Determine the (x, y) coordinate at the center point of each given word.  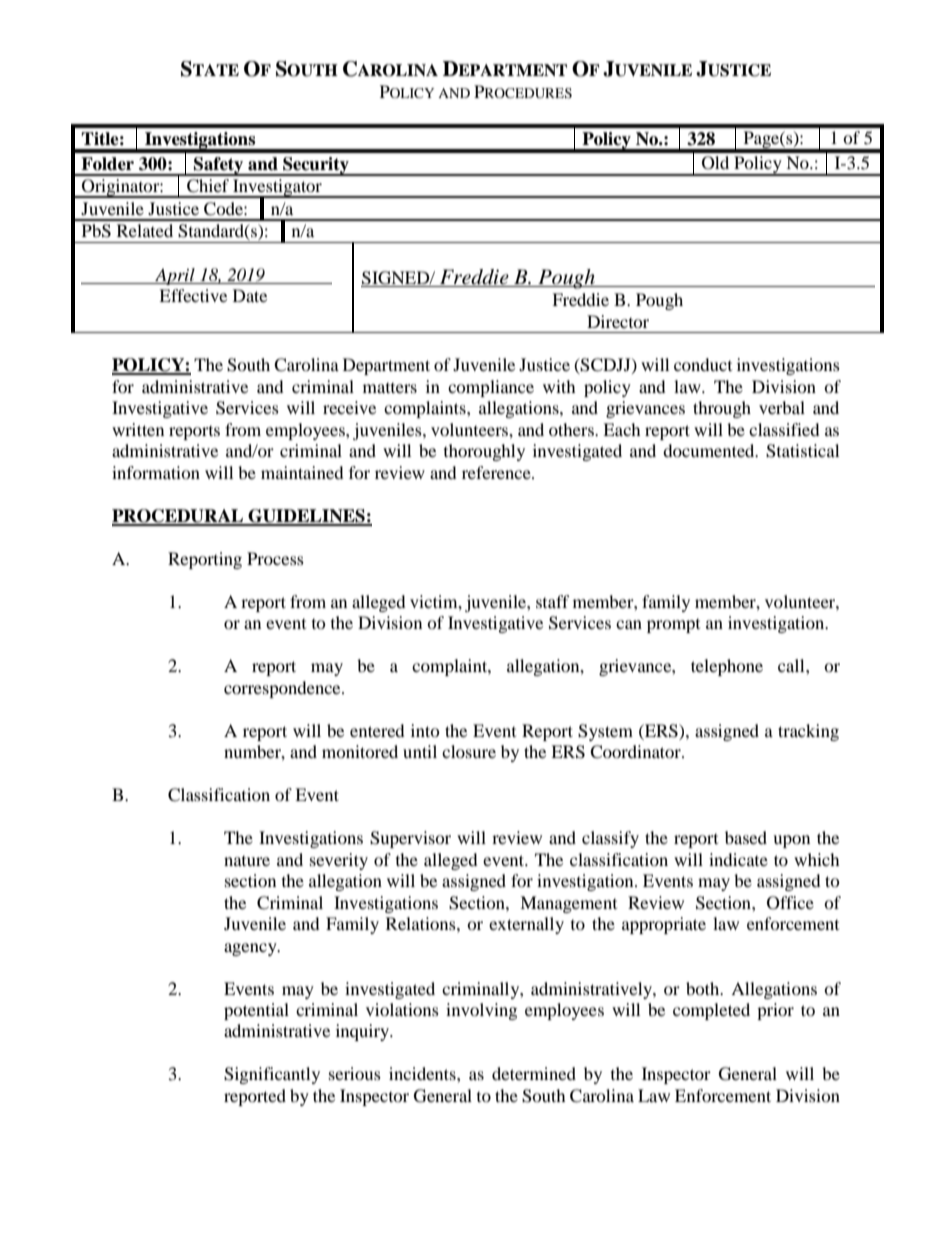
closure (469, 751)
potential (256, 1011)
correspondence (283, 689)
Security (316, 166)
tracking (808, 732)
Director (618, 321)
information (156, 472)
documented (710, 450)
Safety (219, 166)
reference (497, 472)
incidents (423, 1073)
